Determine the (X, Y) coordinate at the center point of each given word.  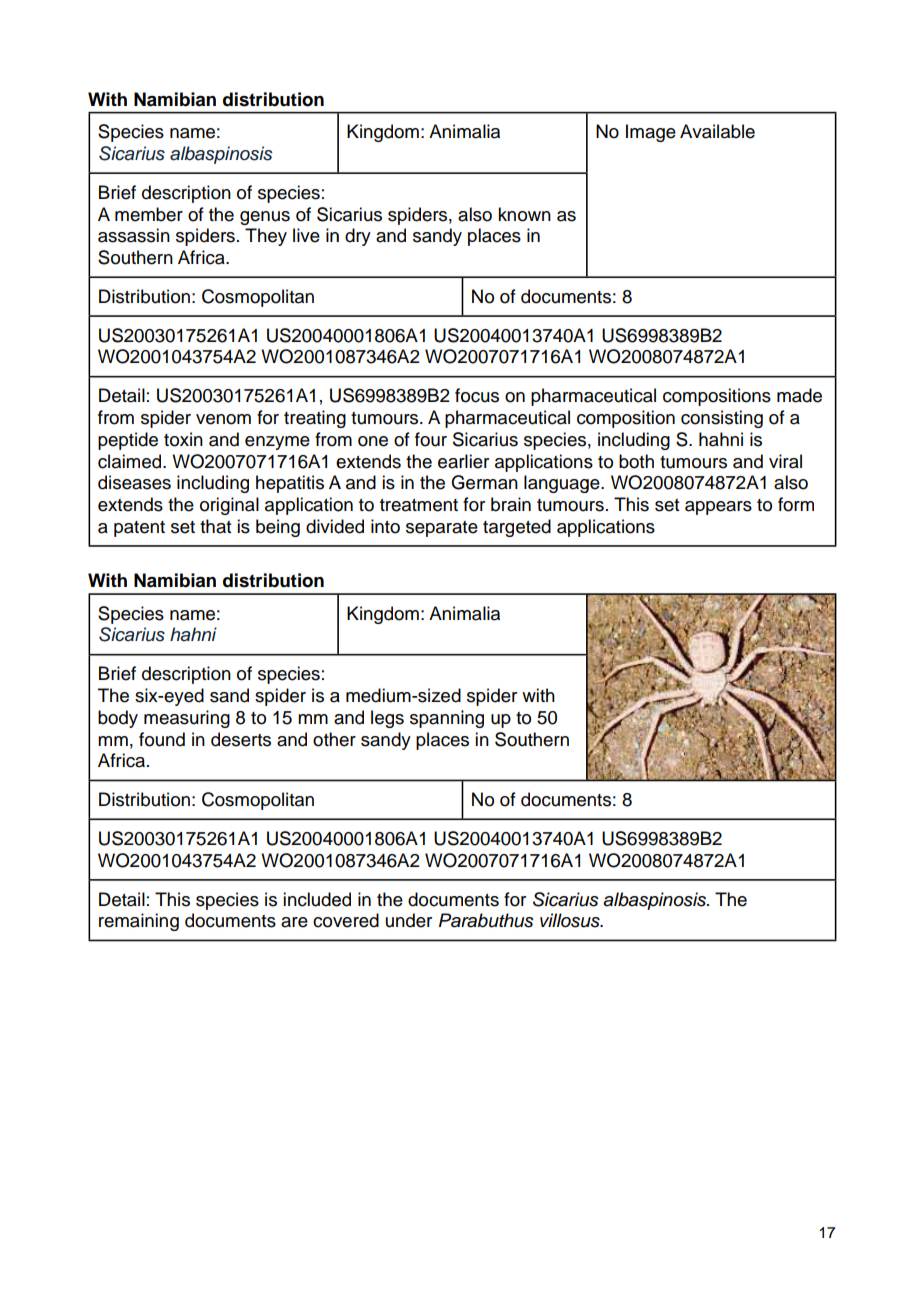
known (524, 214)
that (215, 526)
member (149, 214)
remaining (139, 922)
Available (717, 131)
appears (718, 508)
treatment (419, 505)
